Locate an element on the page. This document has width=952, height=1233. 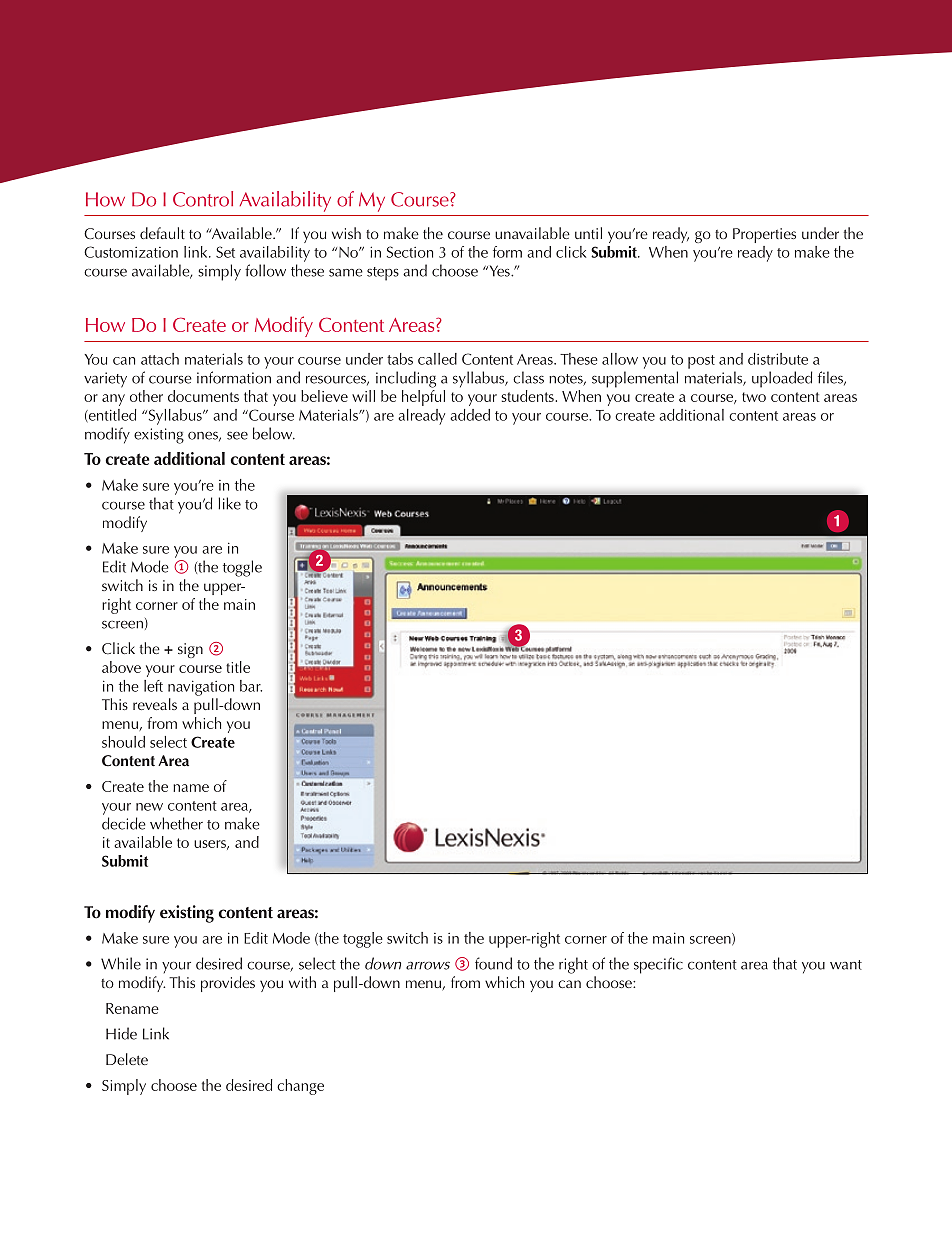
Delete is located at coordinates (127, 1059).
